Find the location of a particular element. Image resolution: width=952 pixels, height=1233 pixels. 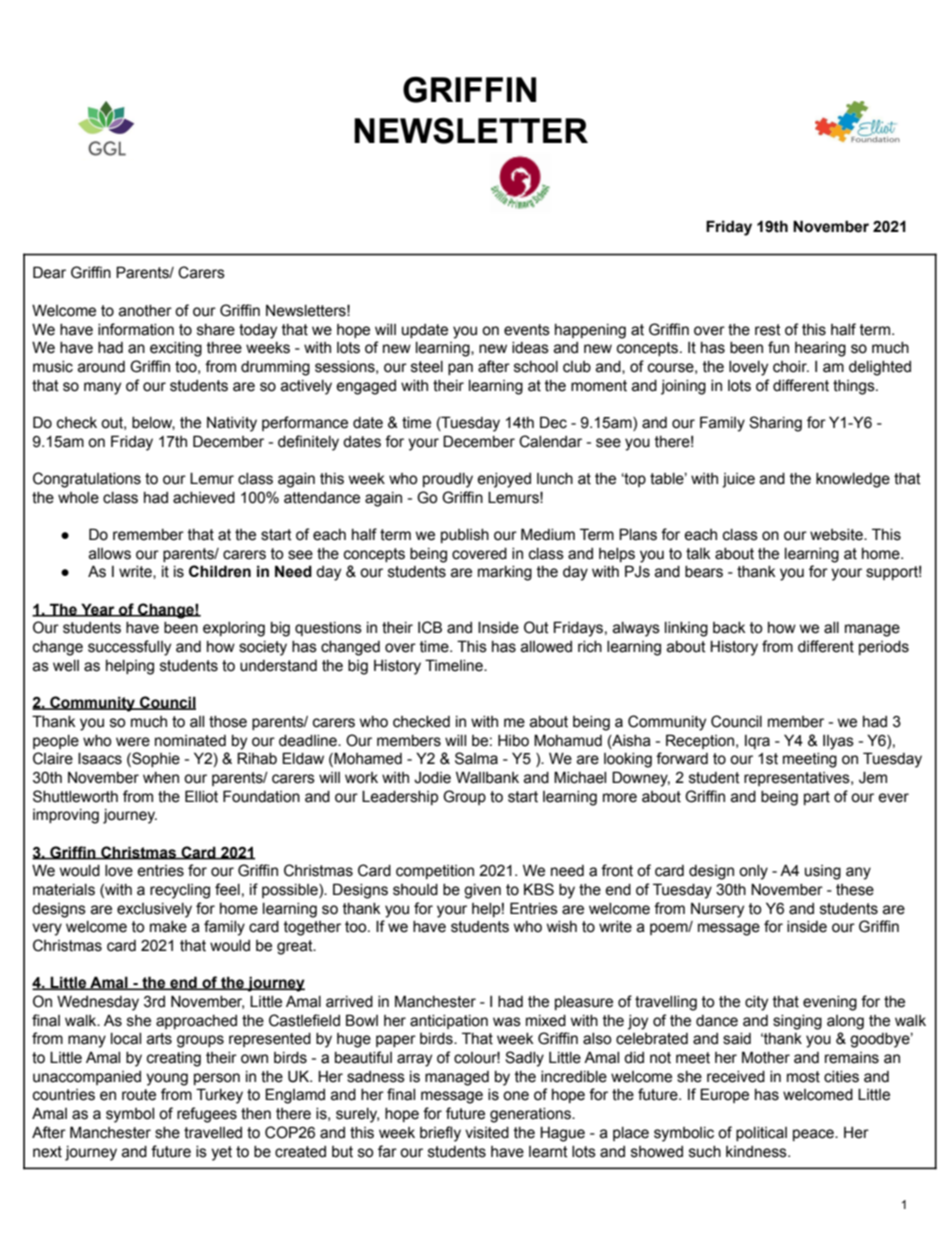

Jodie is located at coordinates (432, 778).
